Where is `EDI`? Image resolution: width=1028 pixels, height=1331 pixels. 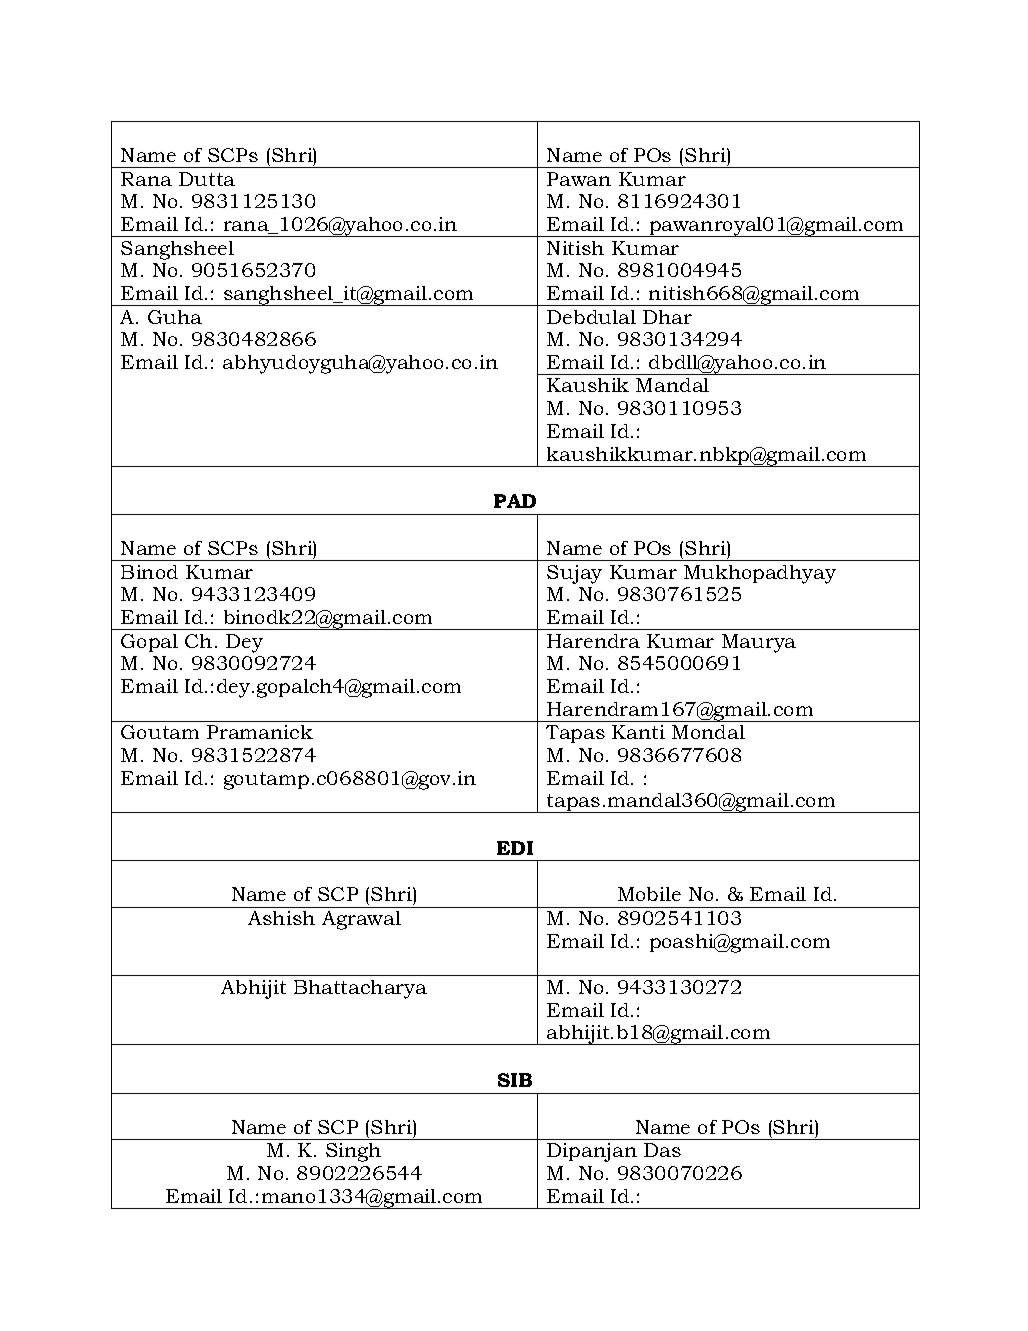 EDI is located at coordinates (515, 848).
